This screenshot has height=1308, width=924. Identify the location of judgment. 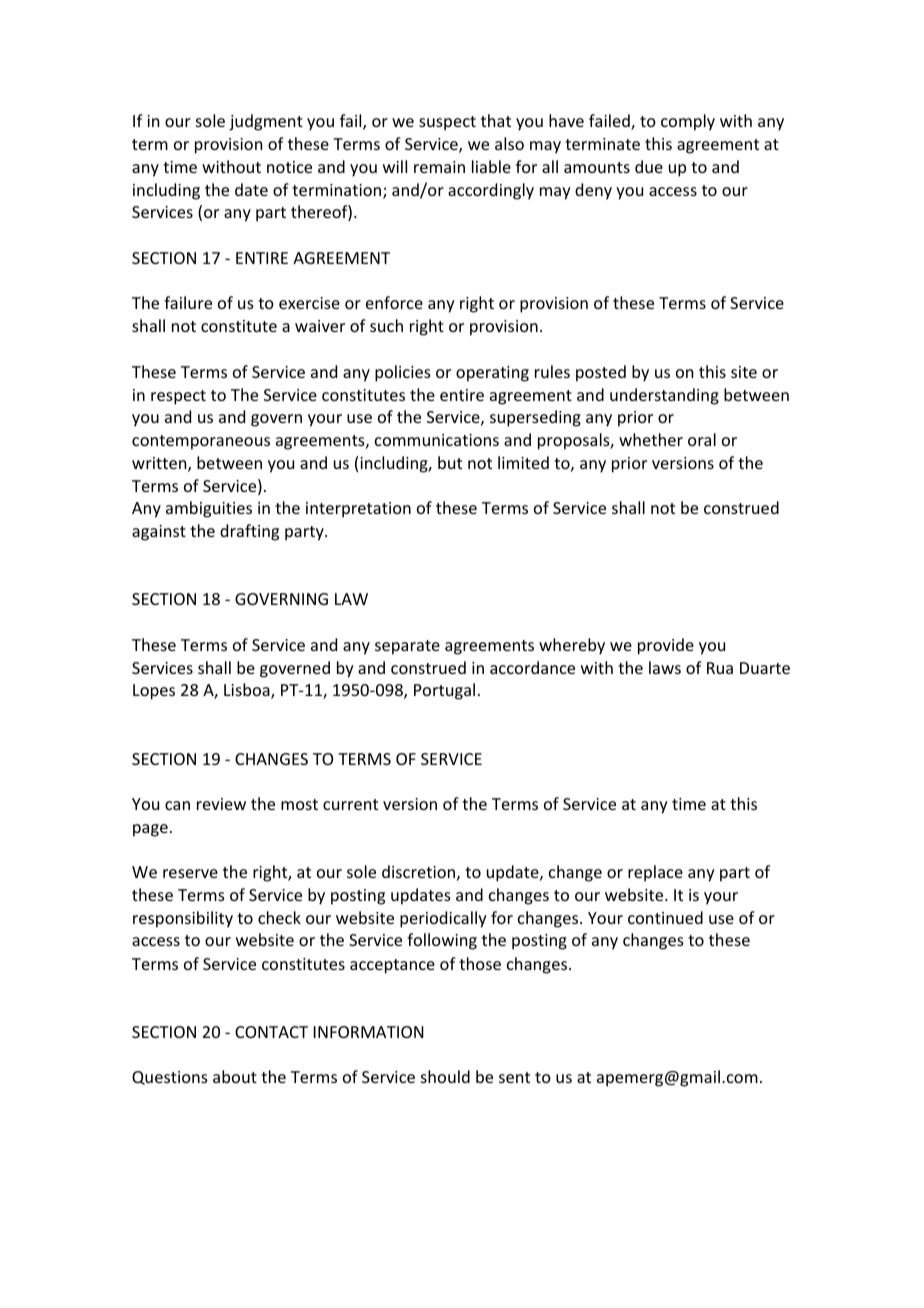
(266, 122).
